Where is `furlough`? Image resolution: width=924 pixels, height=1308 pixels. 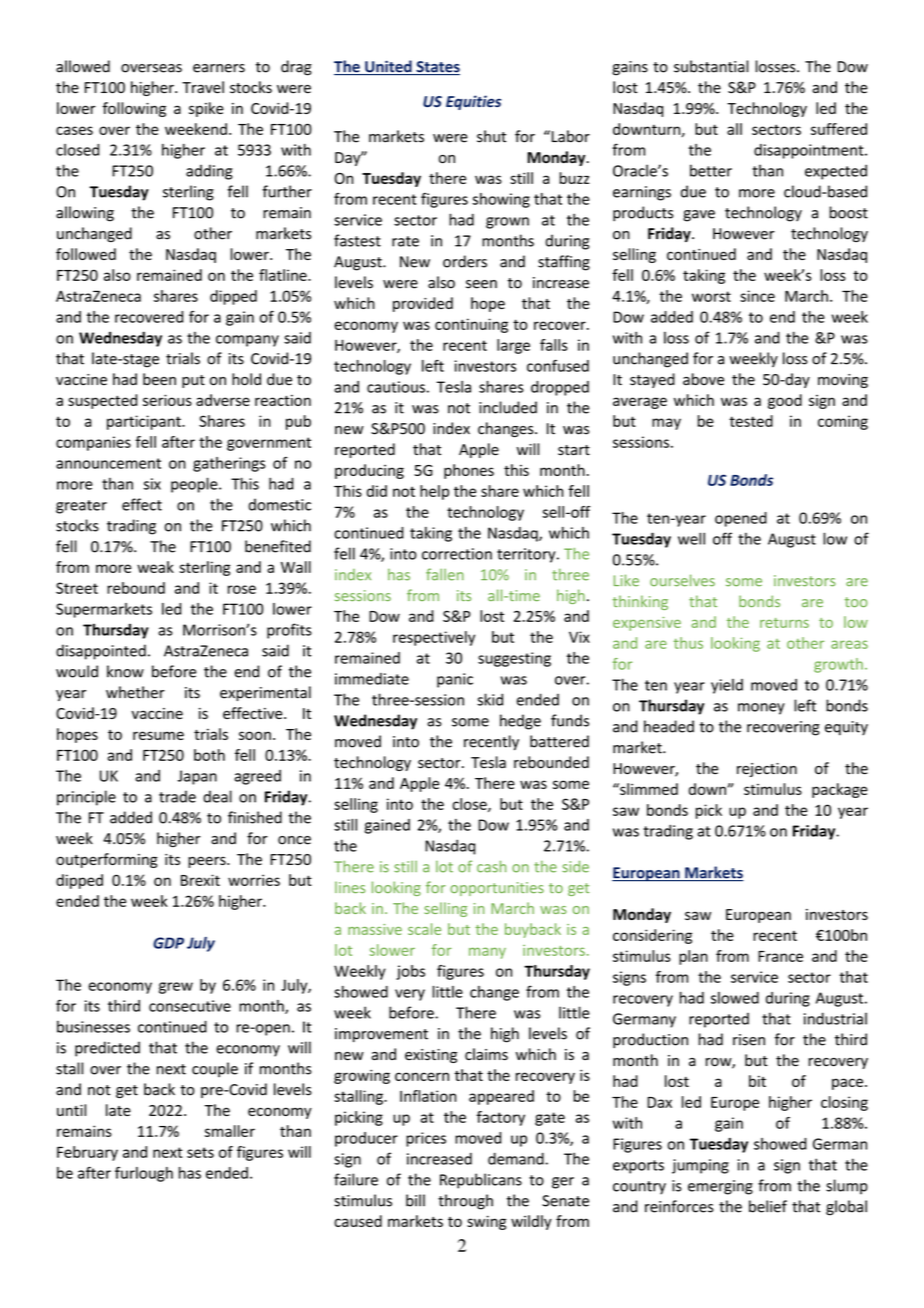
furlough is located at coordinates (144, 1174).
